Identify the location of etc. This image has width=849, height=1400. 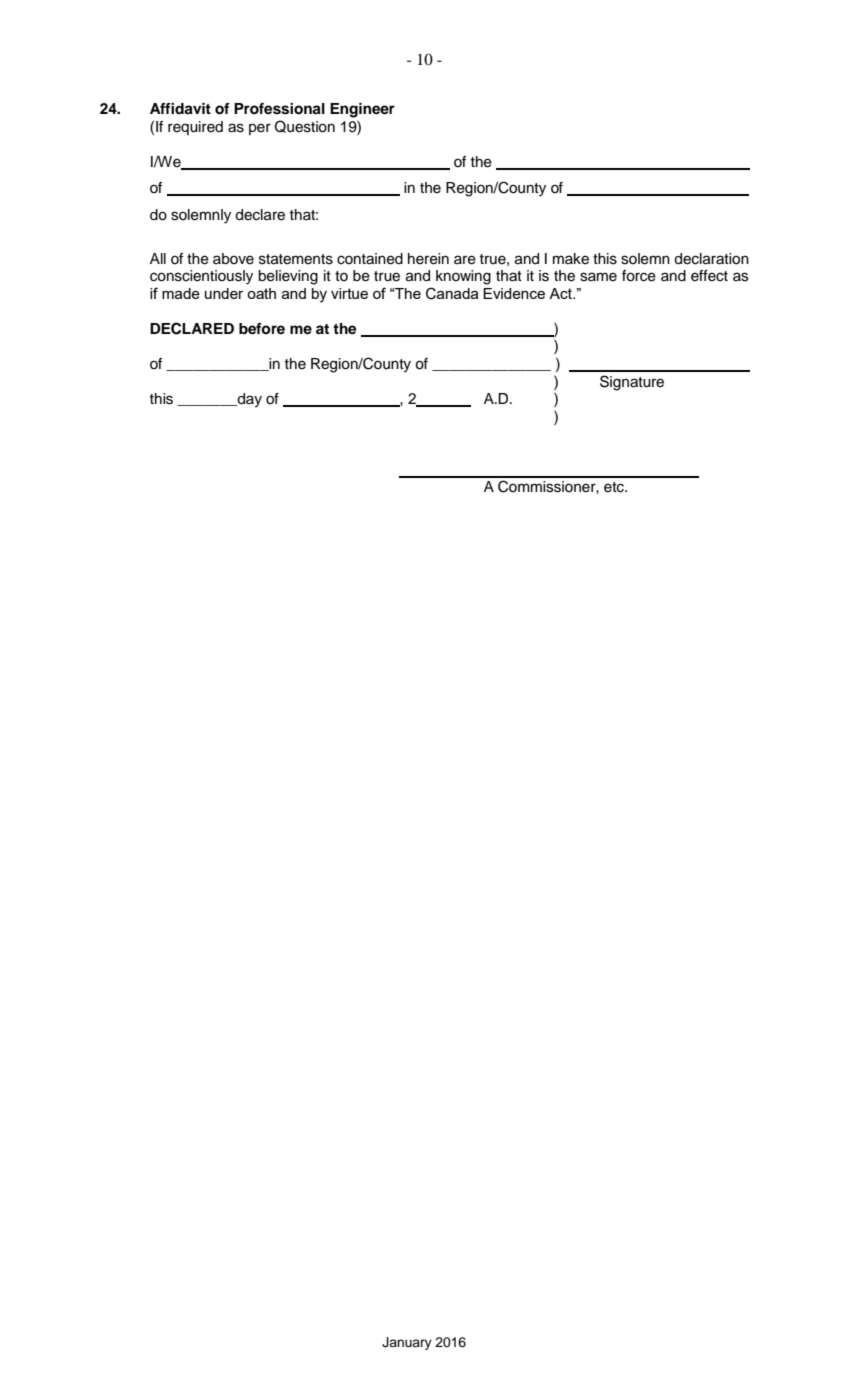
(615, 487).
